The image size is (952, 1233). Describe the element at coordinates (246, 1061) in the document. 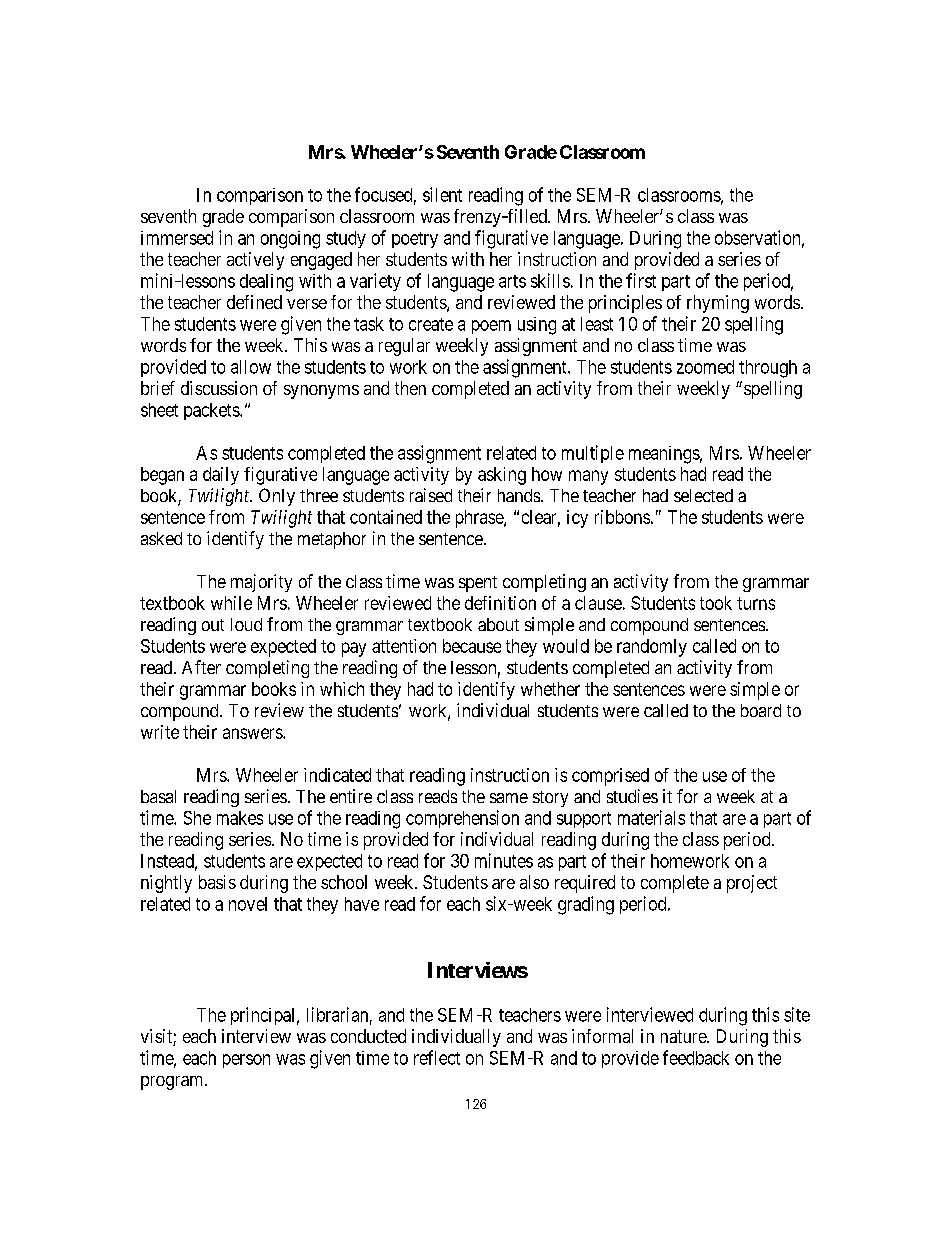

I see `person` at that location.
